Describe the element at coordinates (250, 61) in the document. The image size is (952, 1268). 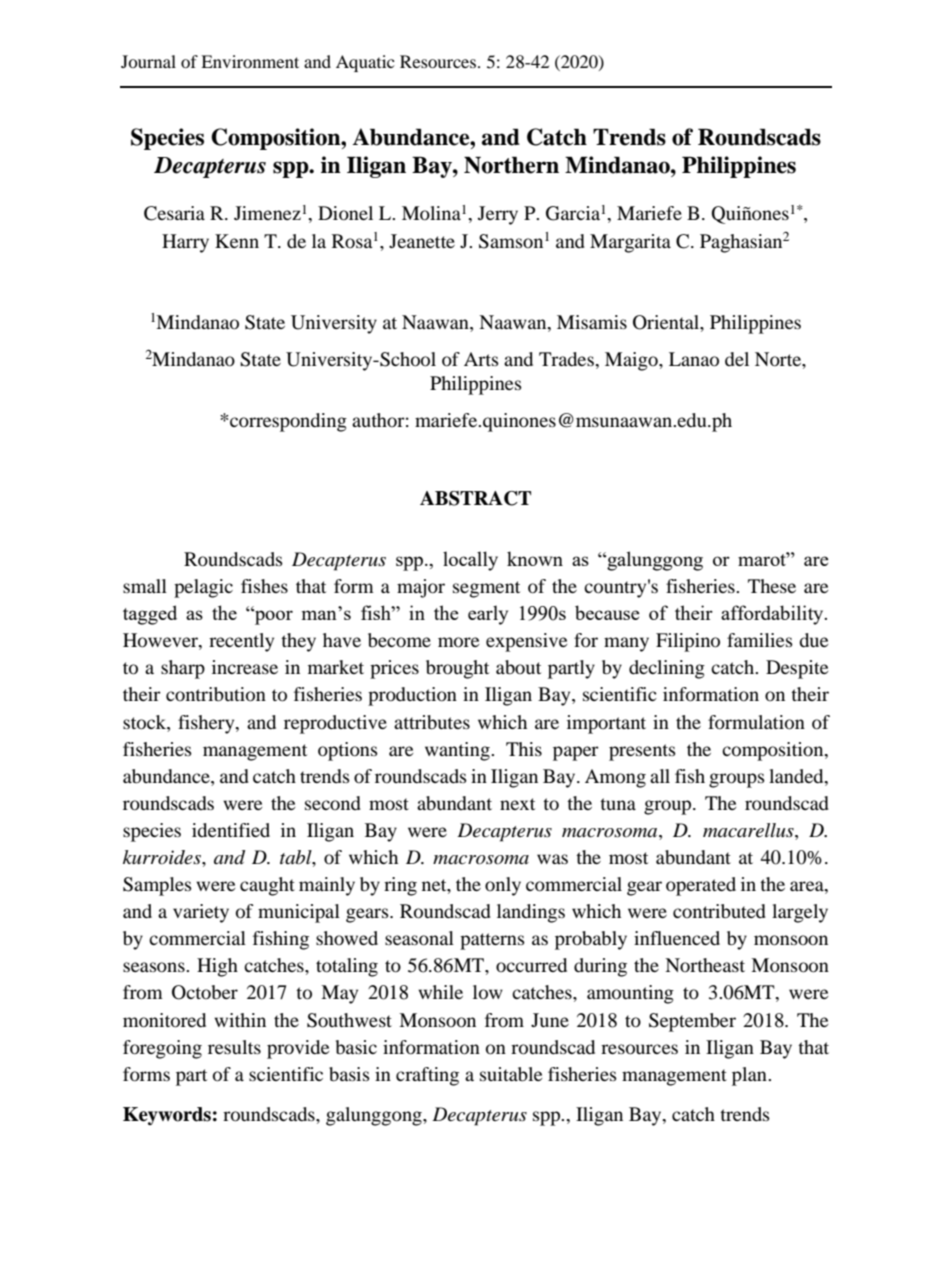
I see `Environment` at that location.
